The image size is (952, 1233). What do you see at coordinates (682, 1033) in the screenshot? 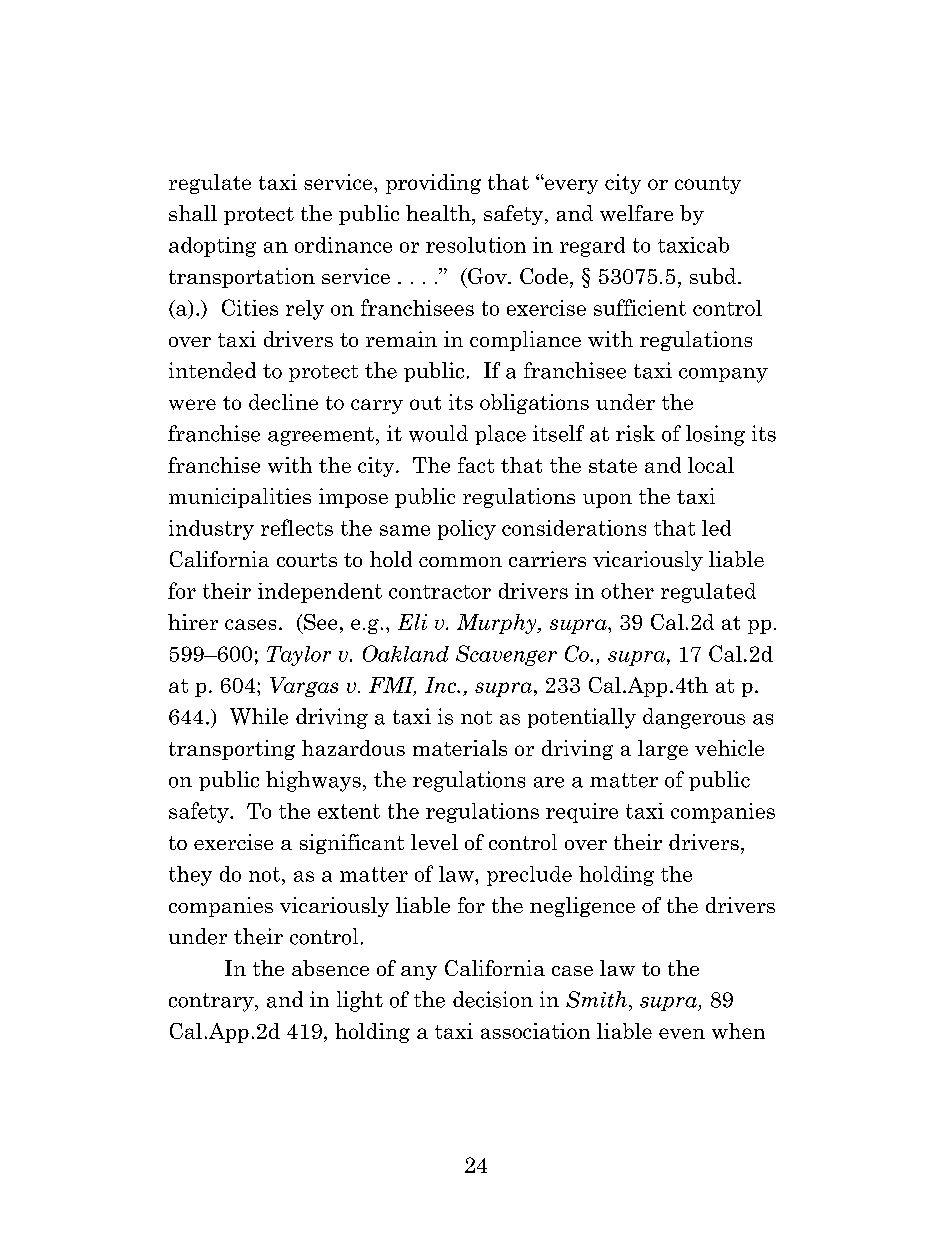
I see `even` at bounding box center [682, 1033].
